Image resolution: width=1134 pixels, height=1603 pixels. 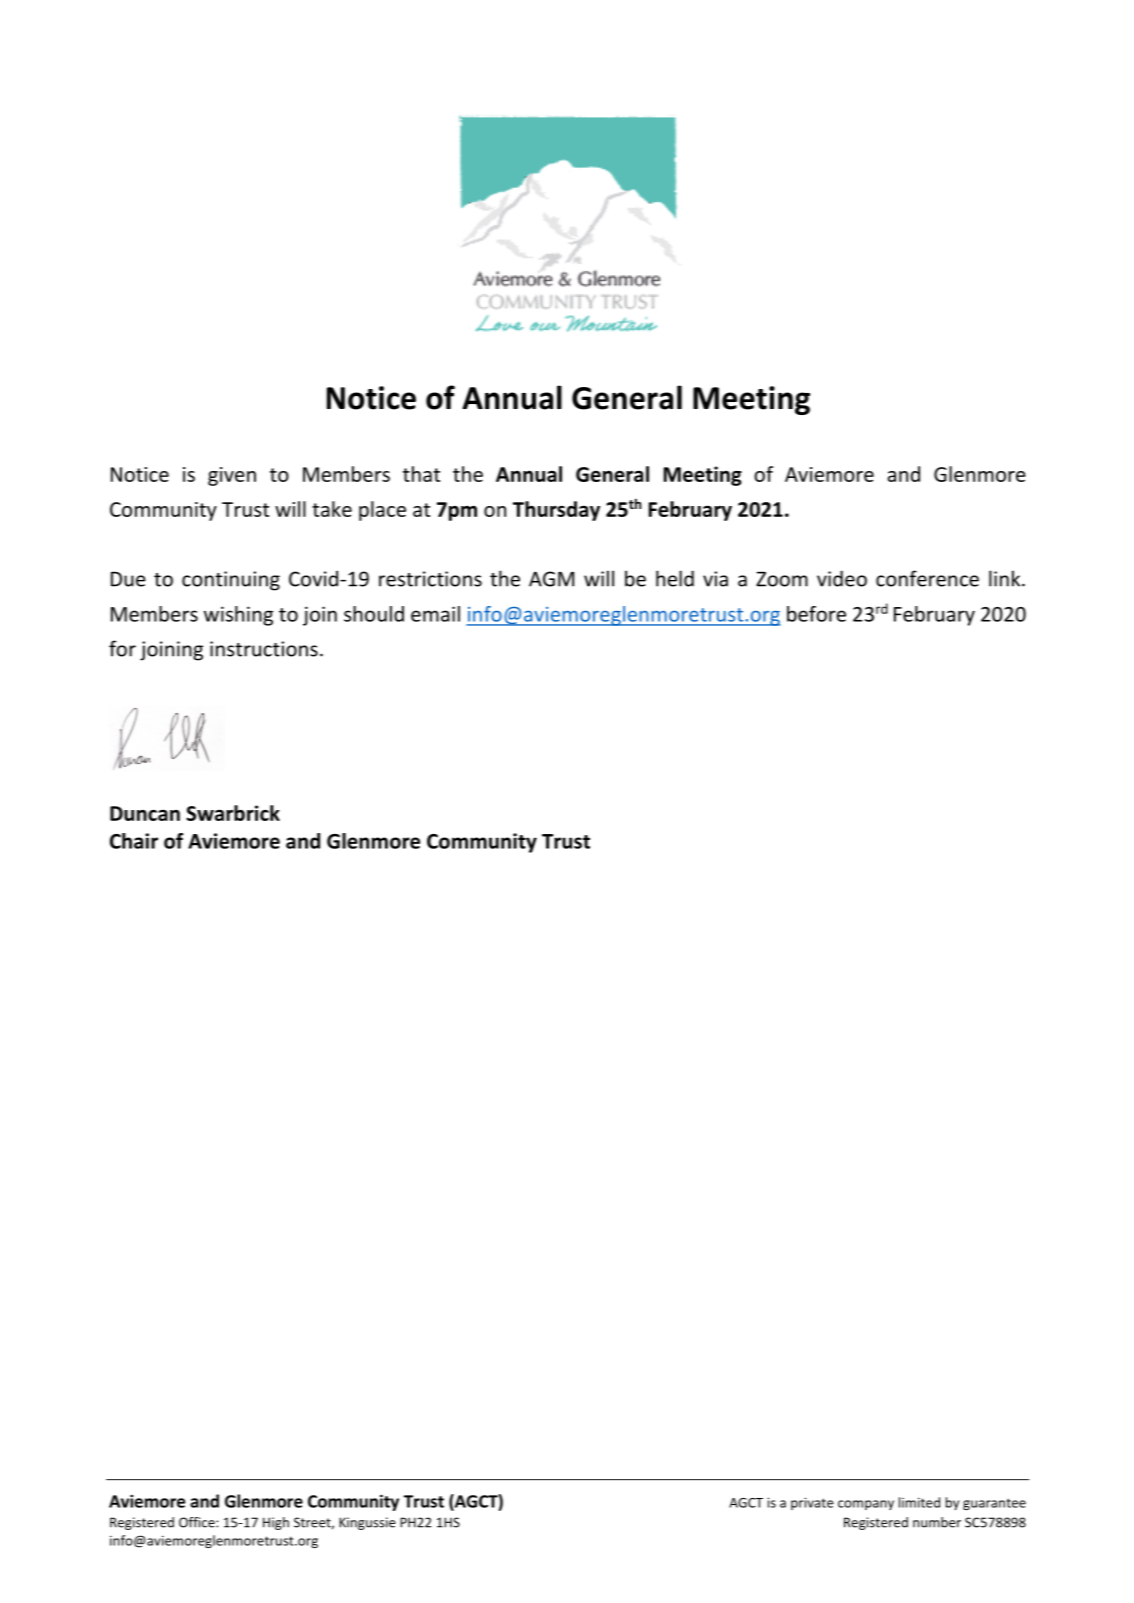 I want to click on Chair, so click(x=134, y=841).
